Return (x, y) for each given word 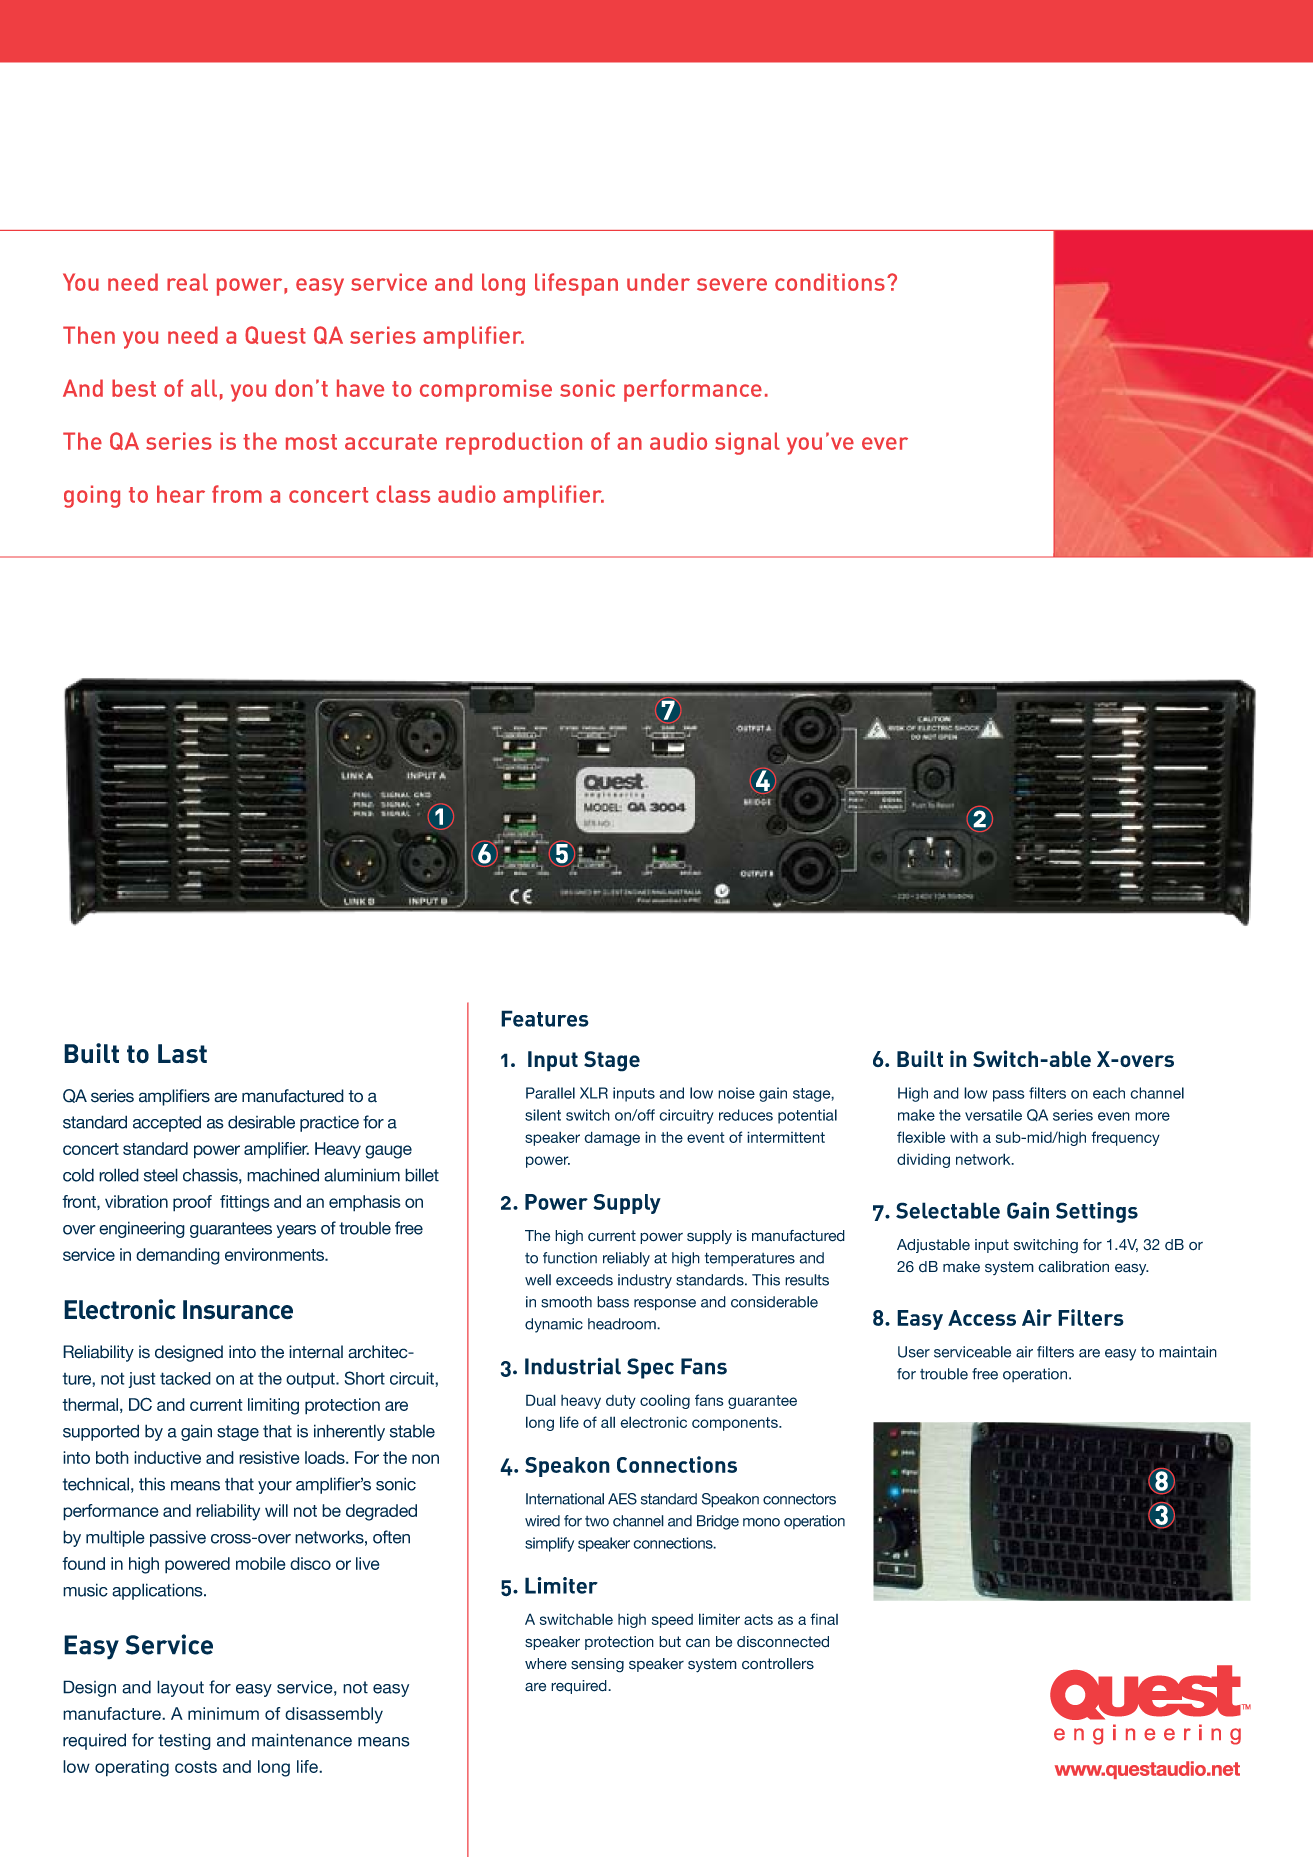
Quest (275, 335)
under (658, 282)
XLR (594, 1093)
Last (182, 1054)
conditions (830, 282)
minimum (223, 1713)
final (824, 1619)
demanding (178, 1256)
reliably (626, 1259)
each (1109, 1093)
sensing (597, 1665)
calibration (1073, 1267)
